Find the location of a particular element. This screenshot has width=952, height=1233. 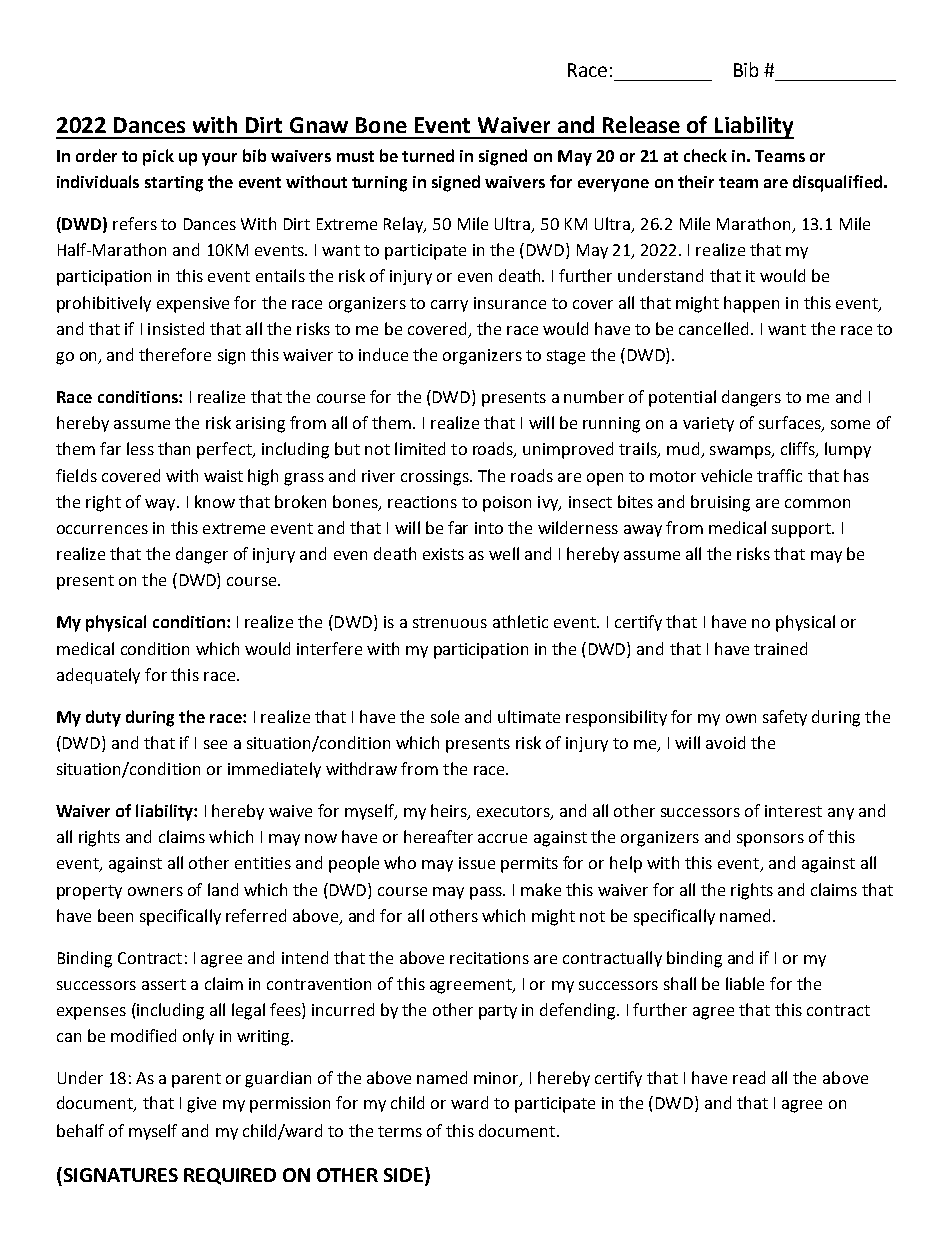

owners is located at coordinates (155, 891).
